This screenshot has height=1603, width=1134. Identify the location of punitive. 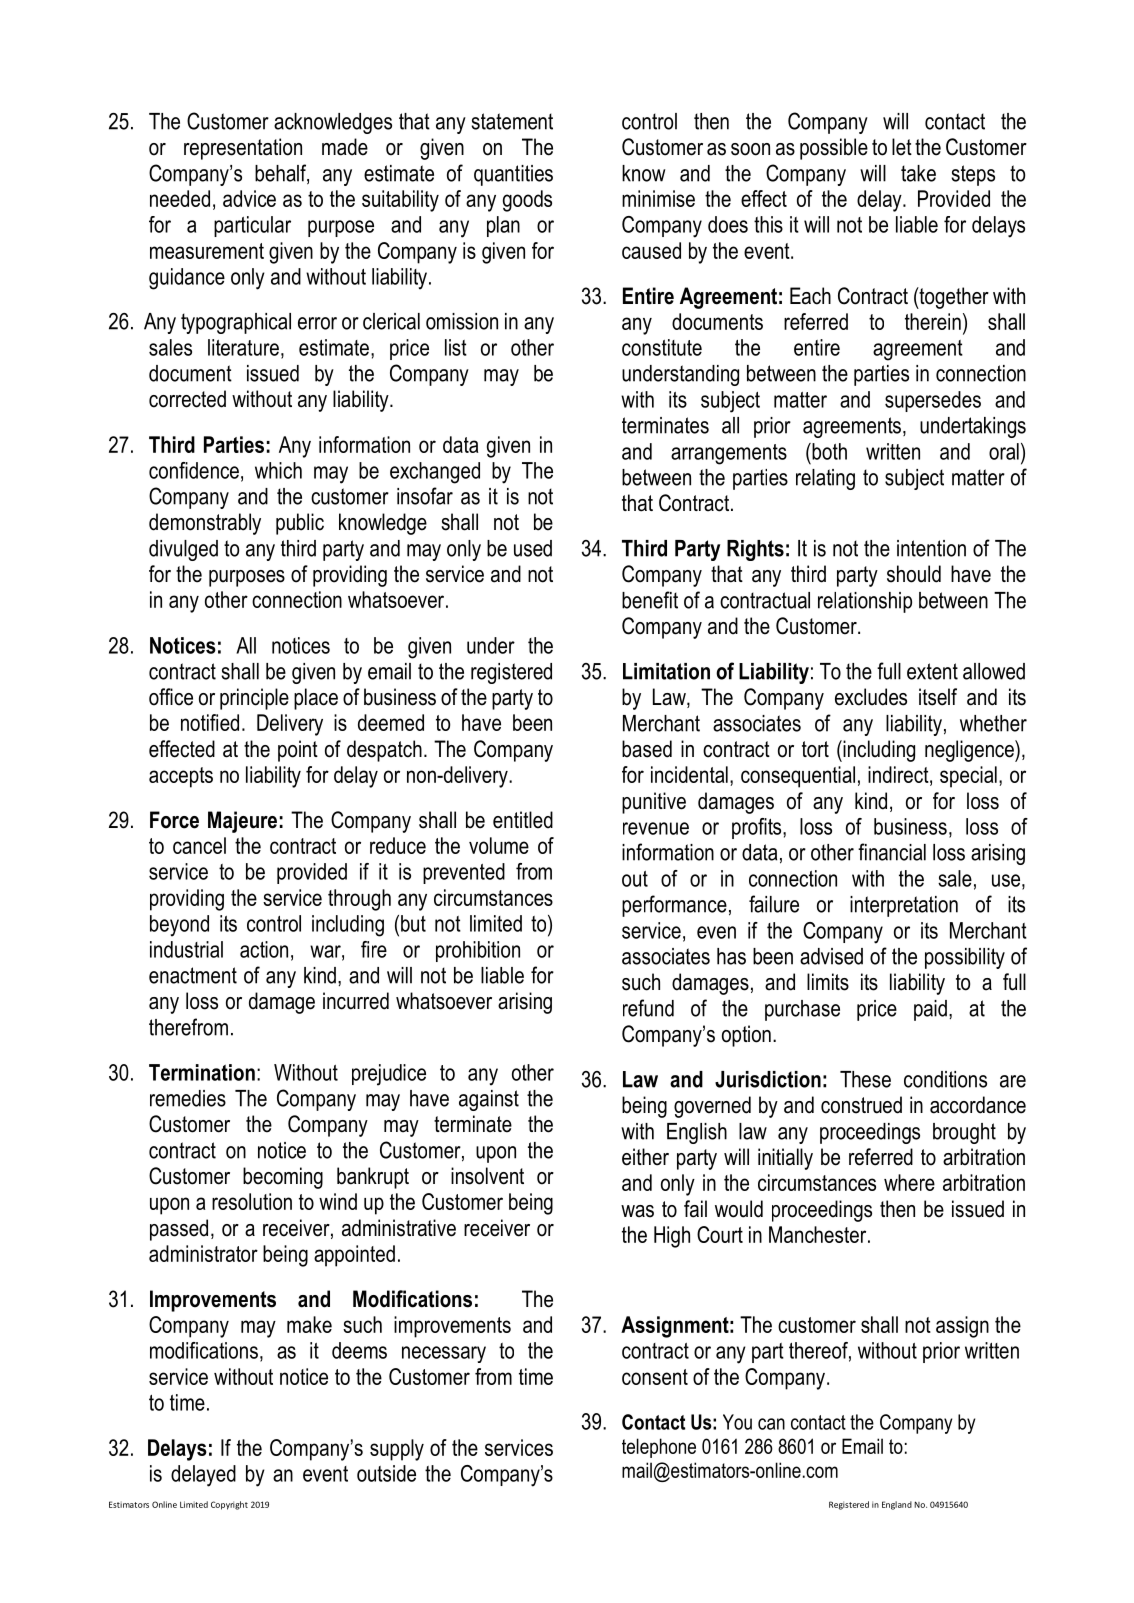
(654, 803).
